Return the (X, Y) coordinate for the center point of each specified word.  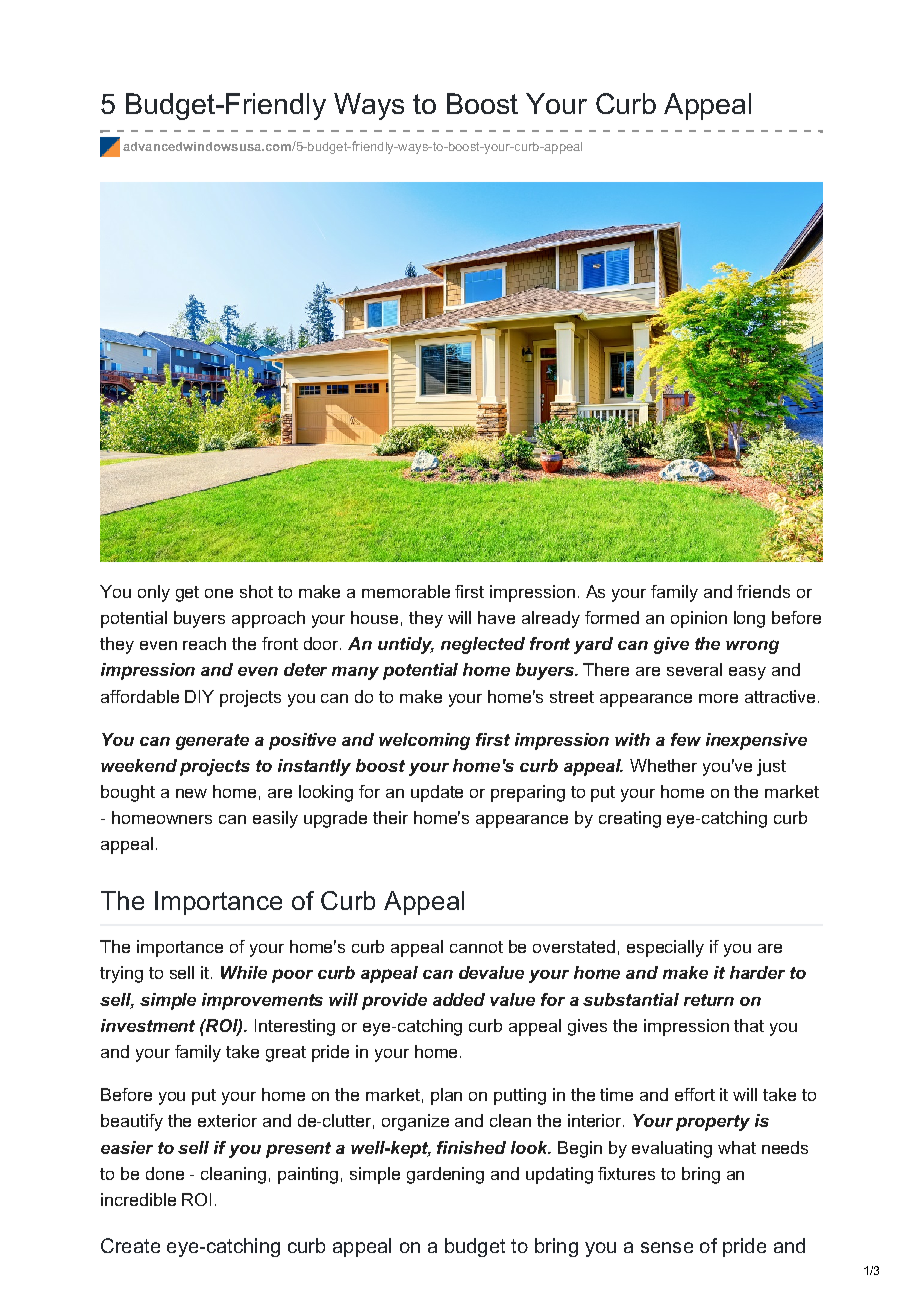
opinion (699, 619)
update (437, 793)
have (496, 617)
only (154, 593)
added (459, 999)
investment (148, 1025)
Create (130, 1245)
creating (630, 819)
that (749, 1025)
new (191, 793)
